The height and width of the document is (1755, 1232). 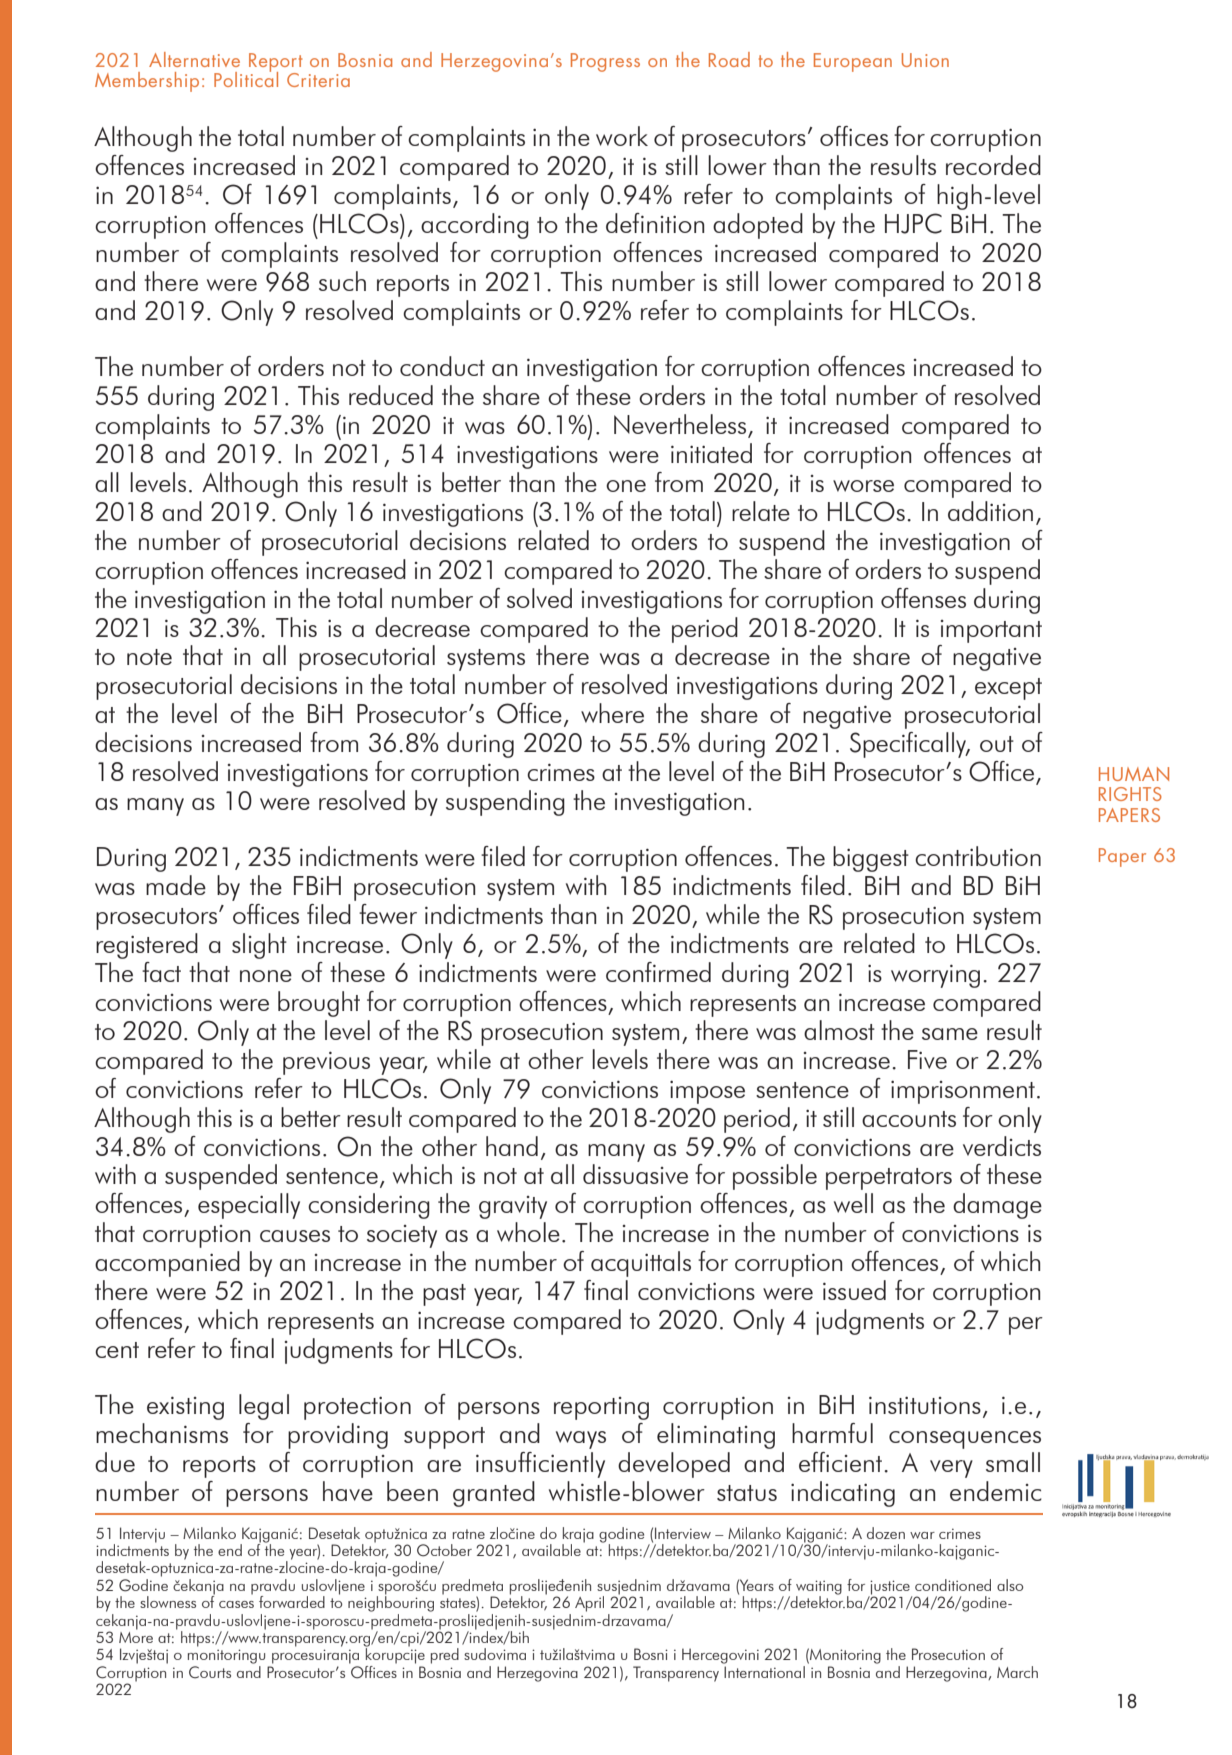 What do you see at coordinates (1010, 1585) in the document?
I see `also` at bounding box center [1010, 1585].
